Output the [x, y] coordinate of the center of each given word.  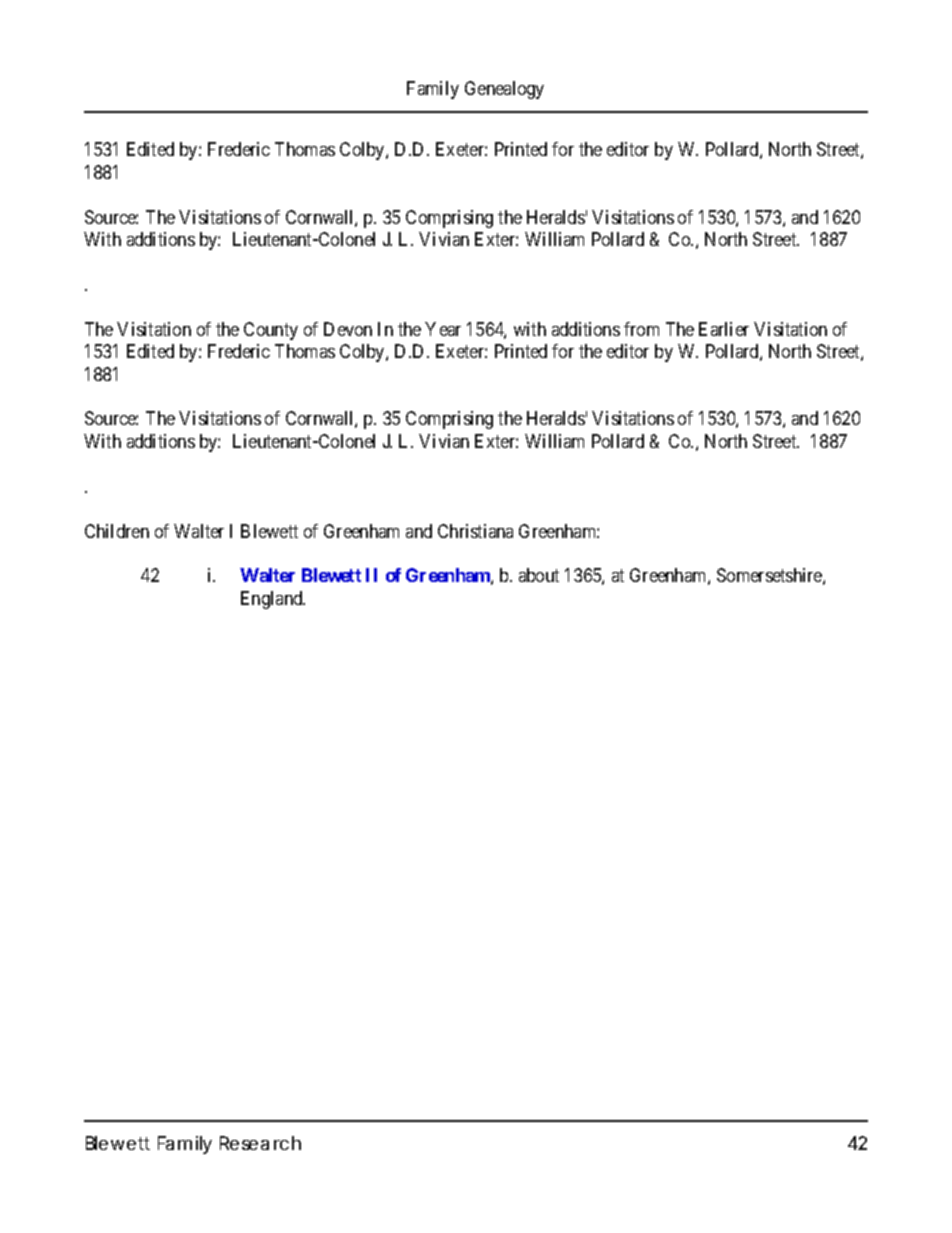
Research [260, 1143]
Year [443, 329]
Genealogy [504, 90]
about [539, 575]
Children [117, 531]
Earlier [724, 329]
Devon [348, 329]
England [273, 600]
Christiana [475, 531]
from [641, 329]
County [271, 331]
